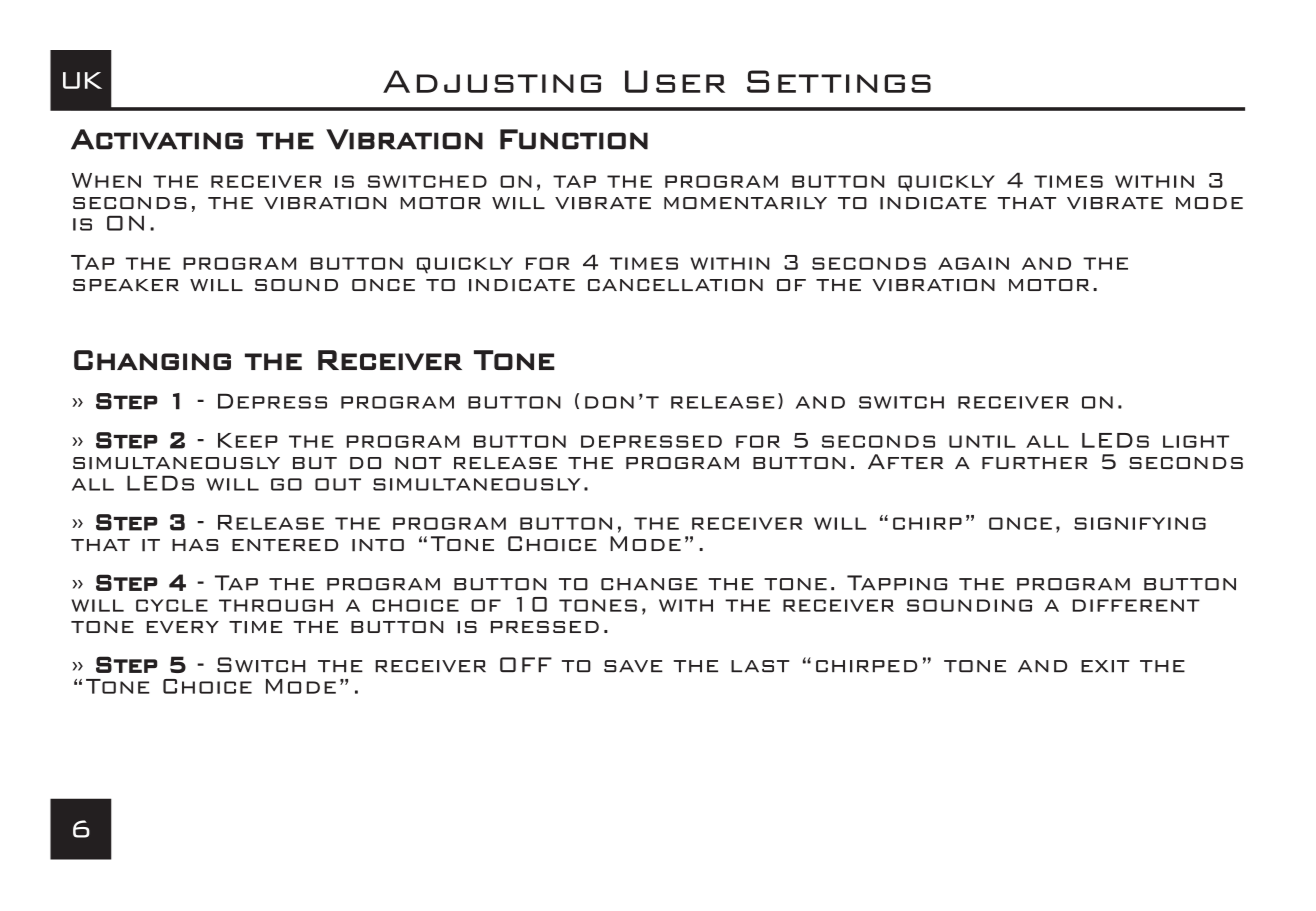 The width and height of the document is (1316, 911). What do you see at coordinates (1035, 463) in the document?
I see `further` at bounding box center [1035, 463].
